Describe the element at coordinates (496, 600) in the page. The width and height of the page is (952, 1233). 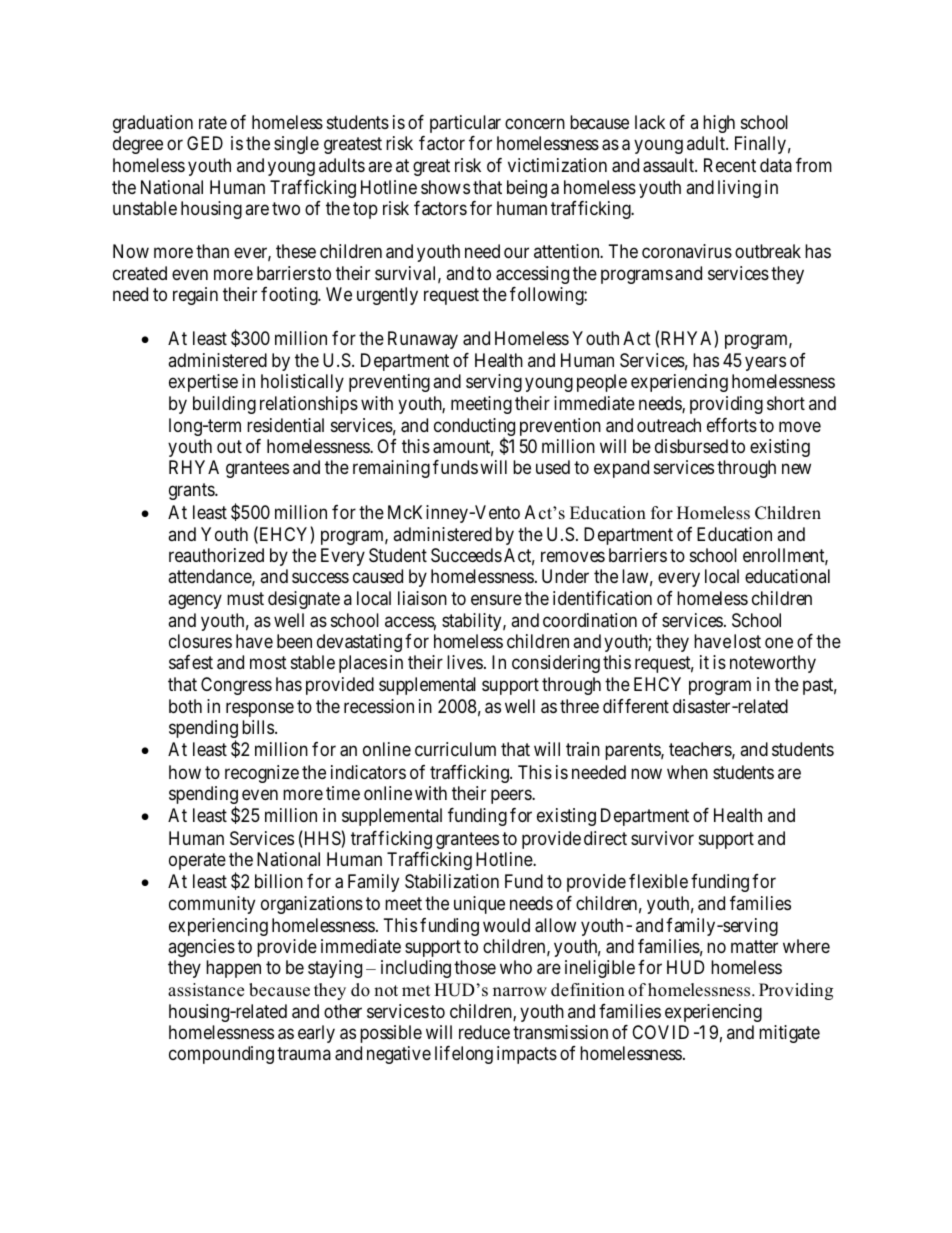
I see `ensure` at that location.
